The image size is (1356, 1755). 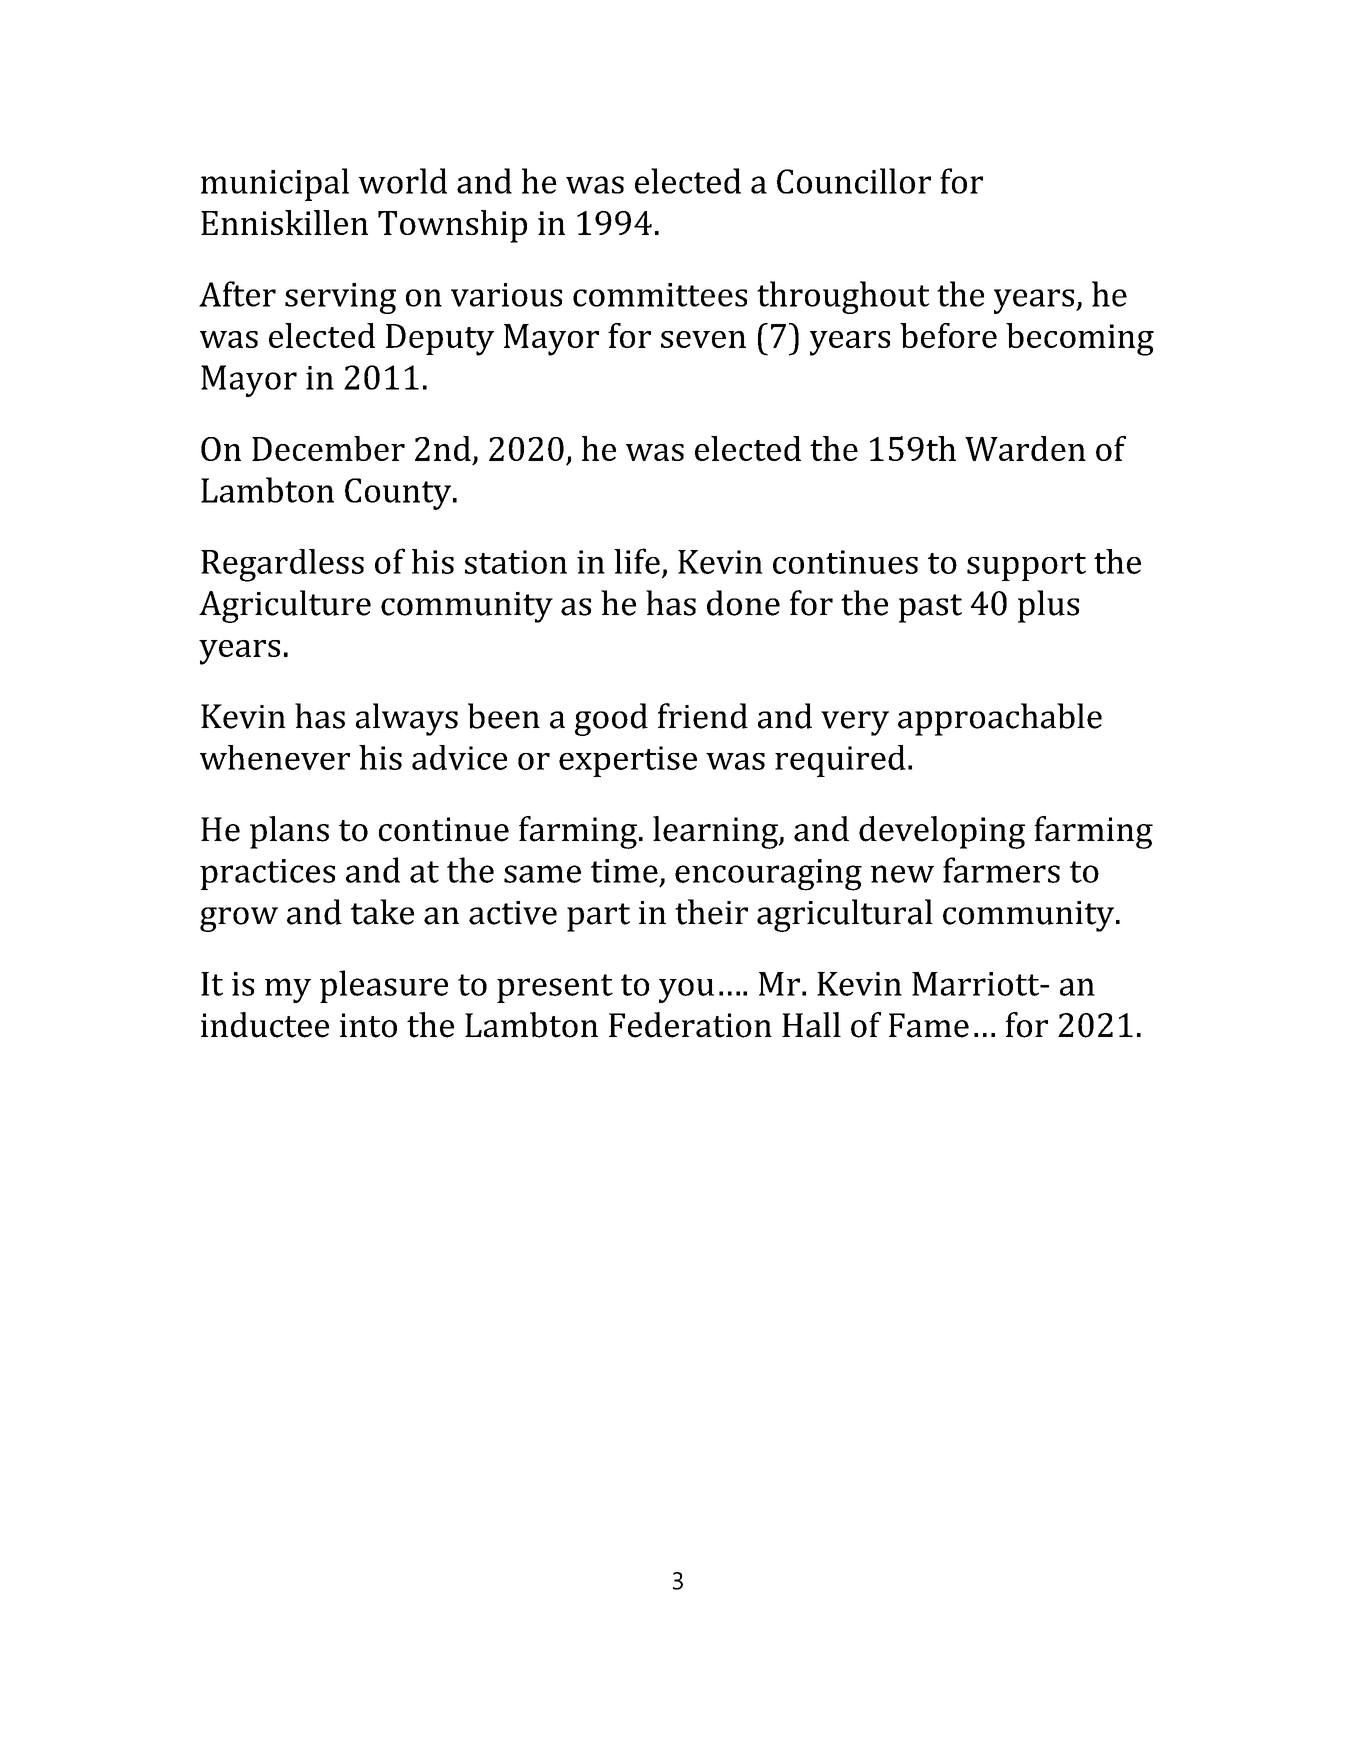 I want to click on plans, so click(x=289, y=832).
